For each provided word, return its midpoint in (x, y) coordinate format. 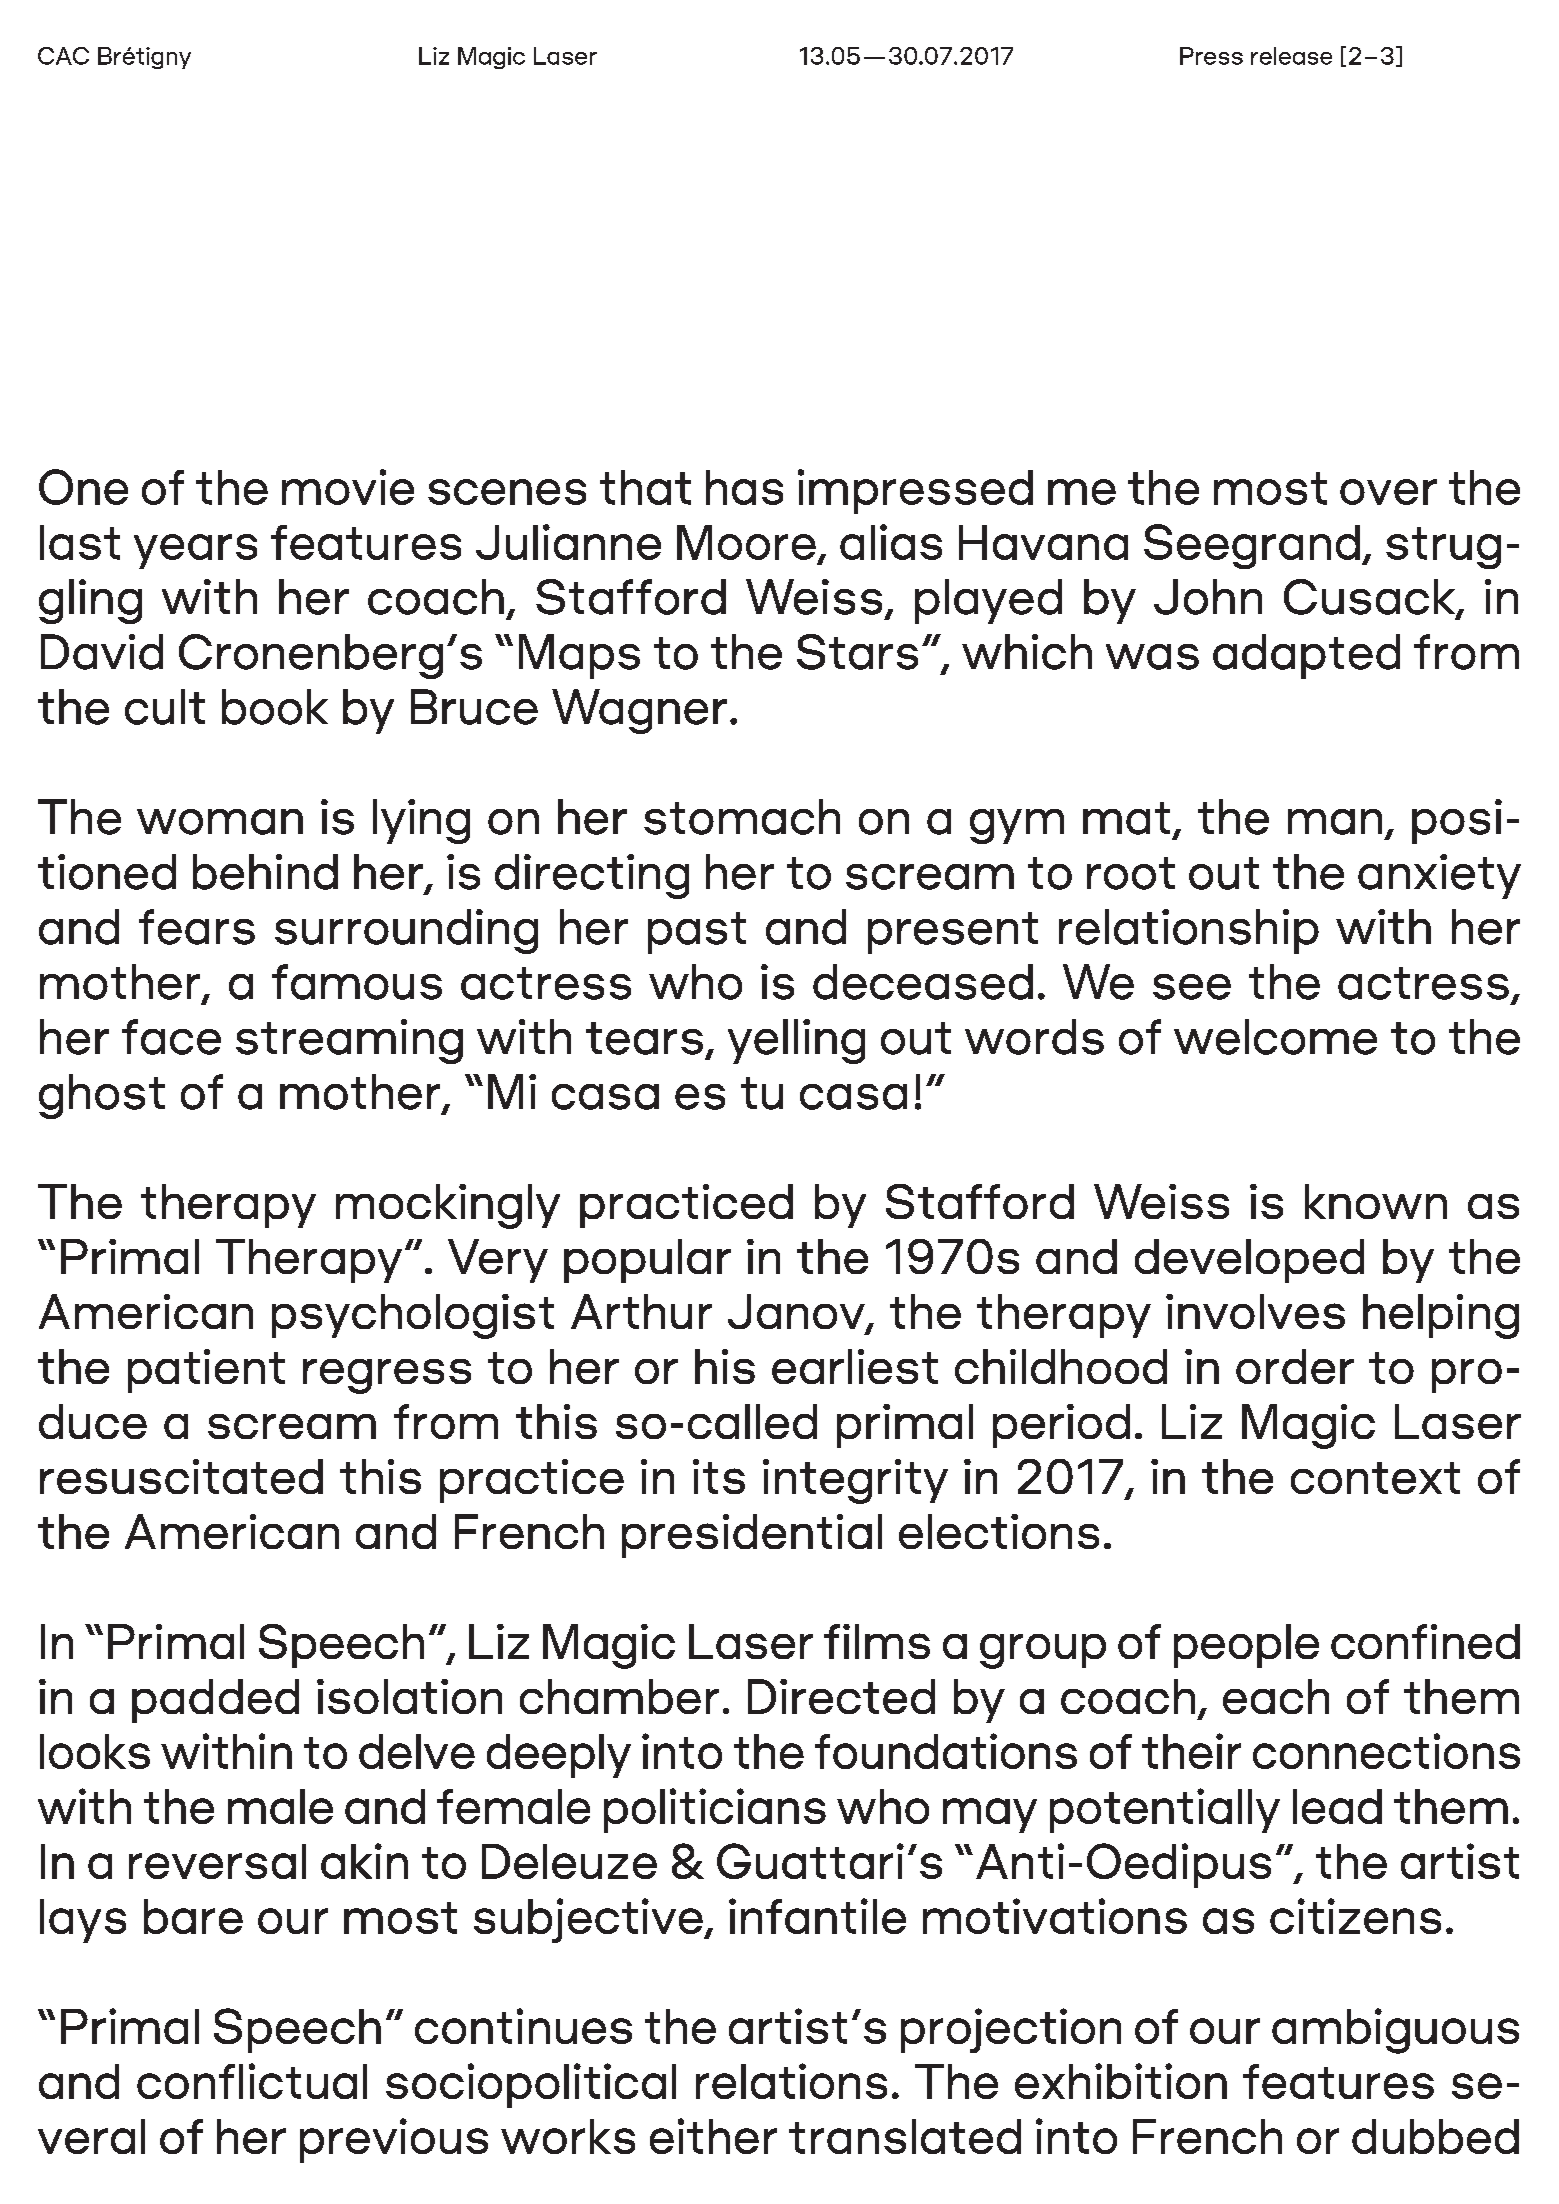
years (195, 551)
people (1246, 1646)
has (744, 487)
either (713, 2136)
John (1208, 597)
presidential (752, 1536)
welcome (1275, 1037)
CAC (63, 56)
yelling (796, 1041)
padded (215, 1701)
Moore (746, 542)
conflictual (252, 2081)
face (171, 1037)
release (1291, 56)
